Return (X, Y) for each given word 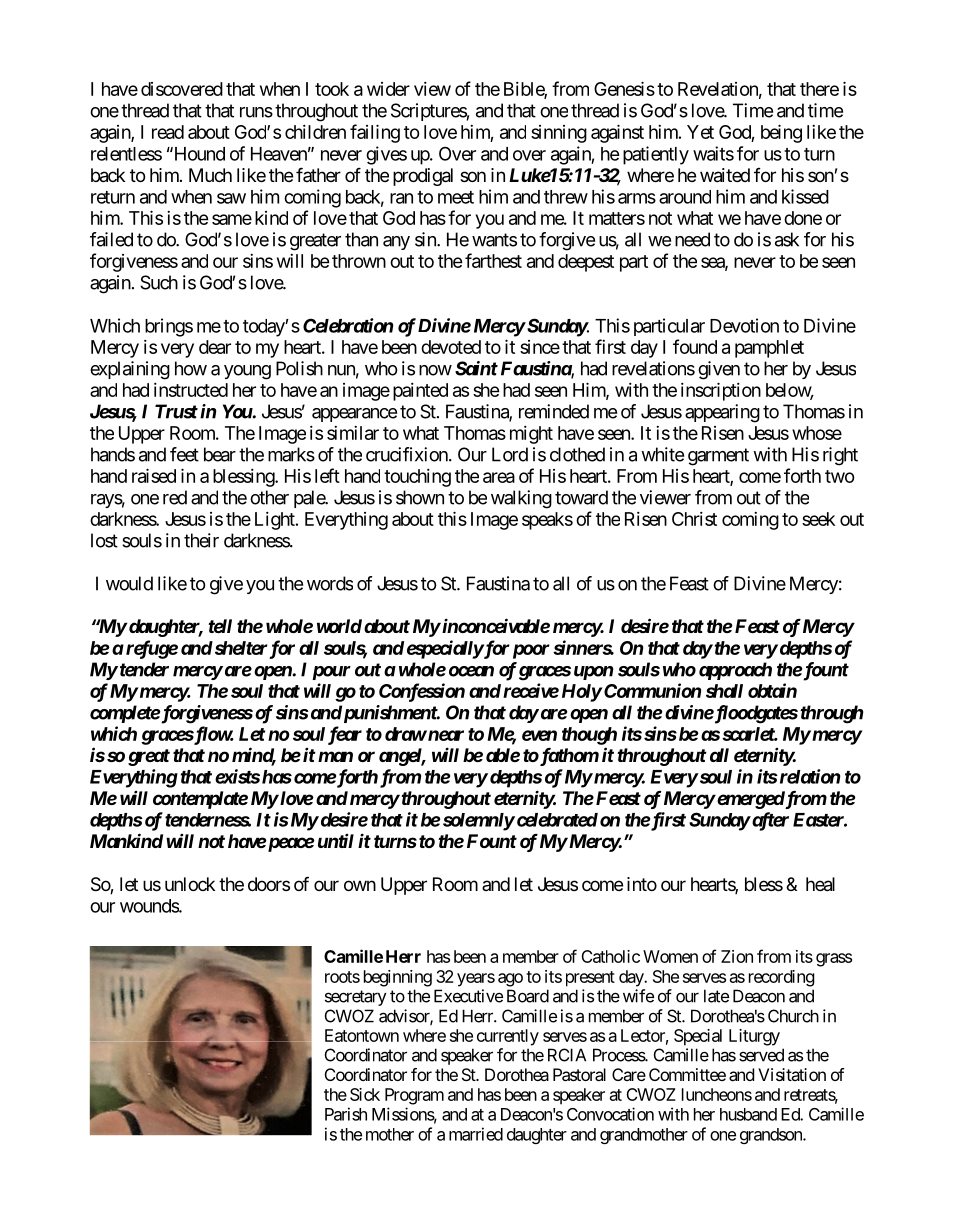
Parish (346, 1114)
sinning (559, 134)
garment (718, 457)
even (539, 735)
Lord (510, 454)
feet (184, 454)
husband (748, 1114)
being (781, 133)
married (476, 1134)
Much (210, 175)
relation (808, 776)
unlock (190, 884)
